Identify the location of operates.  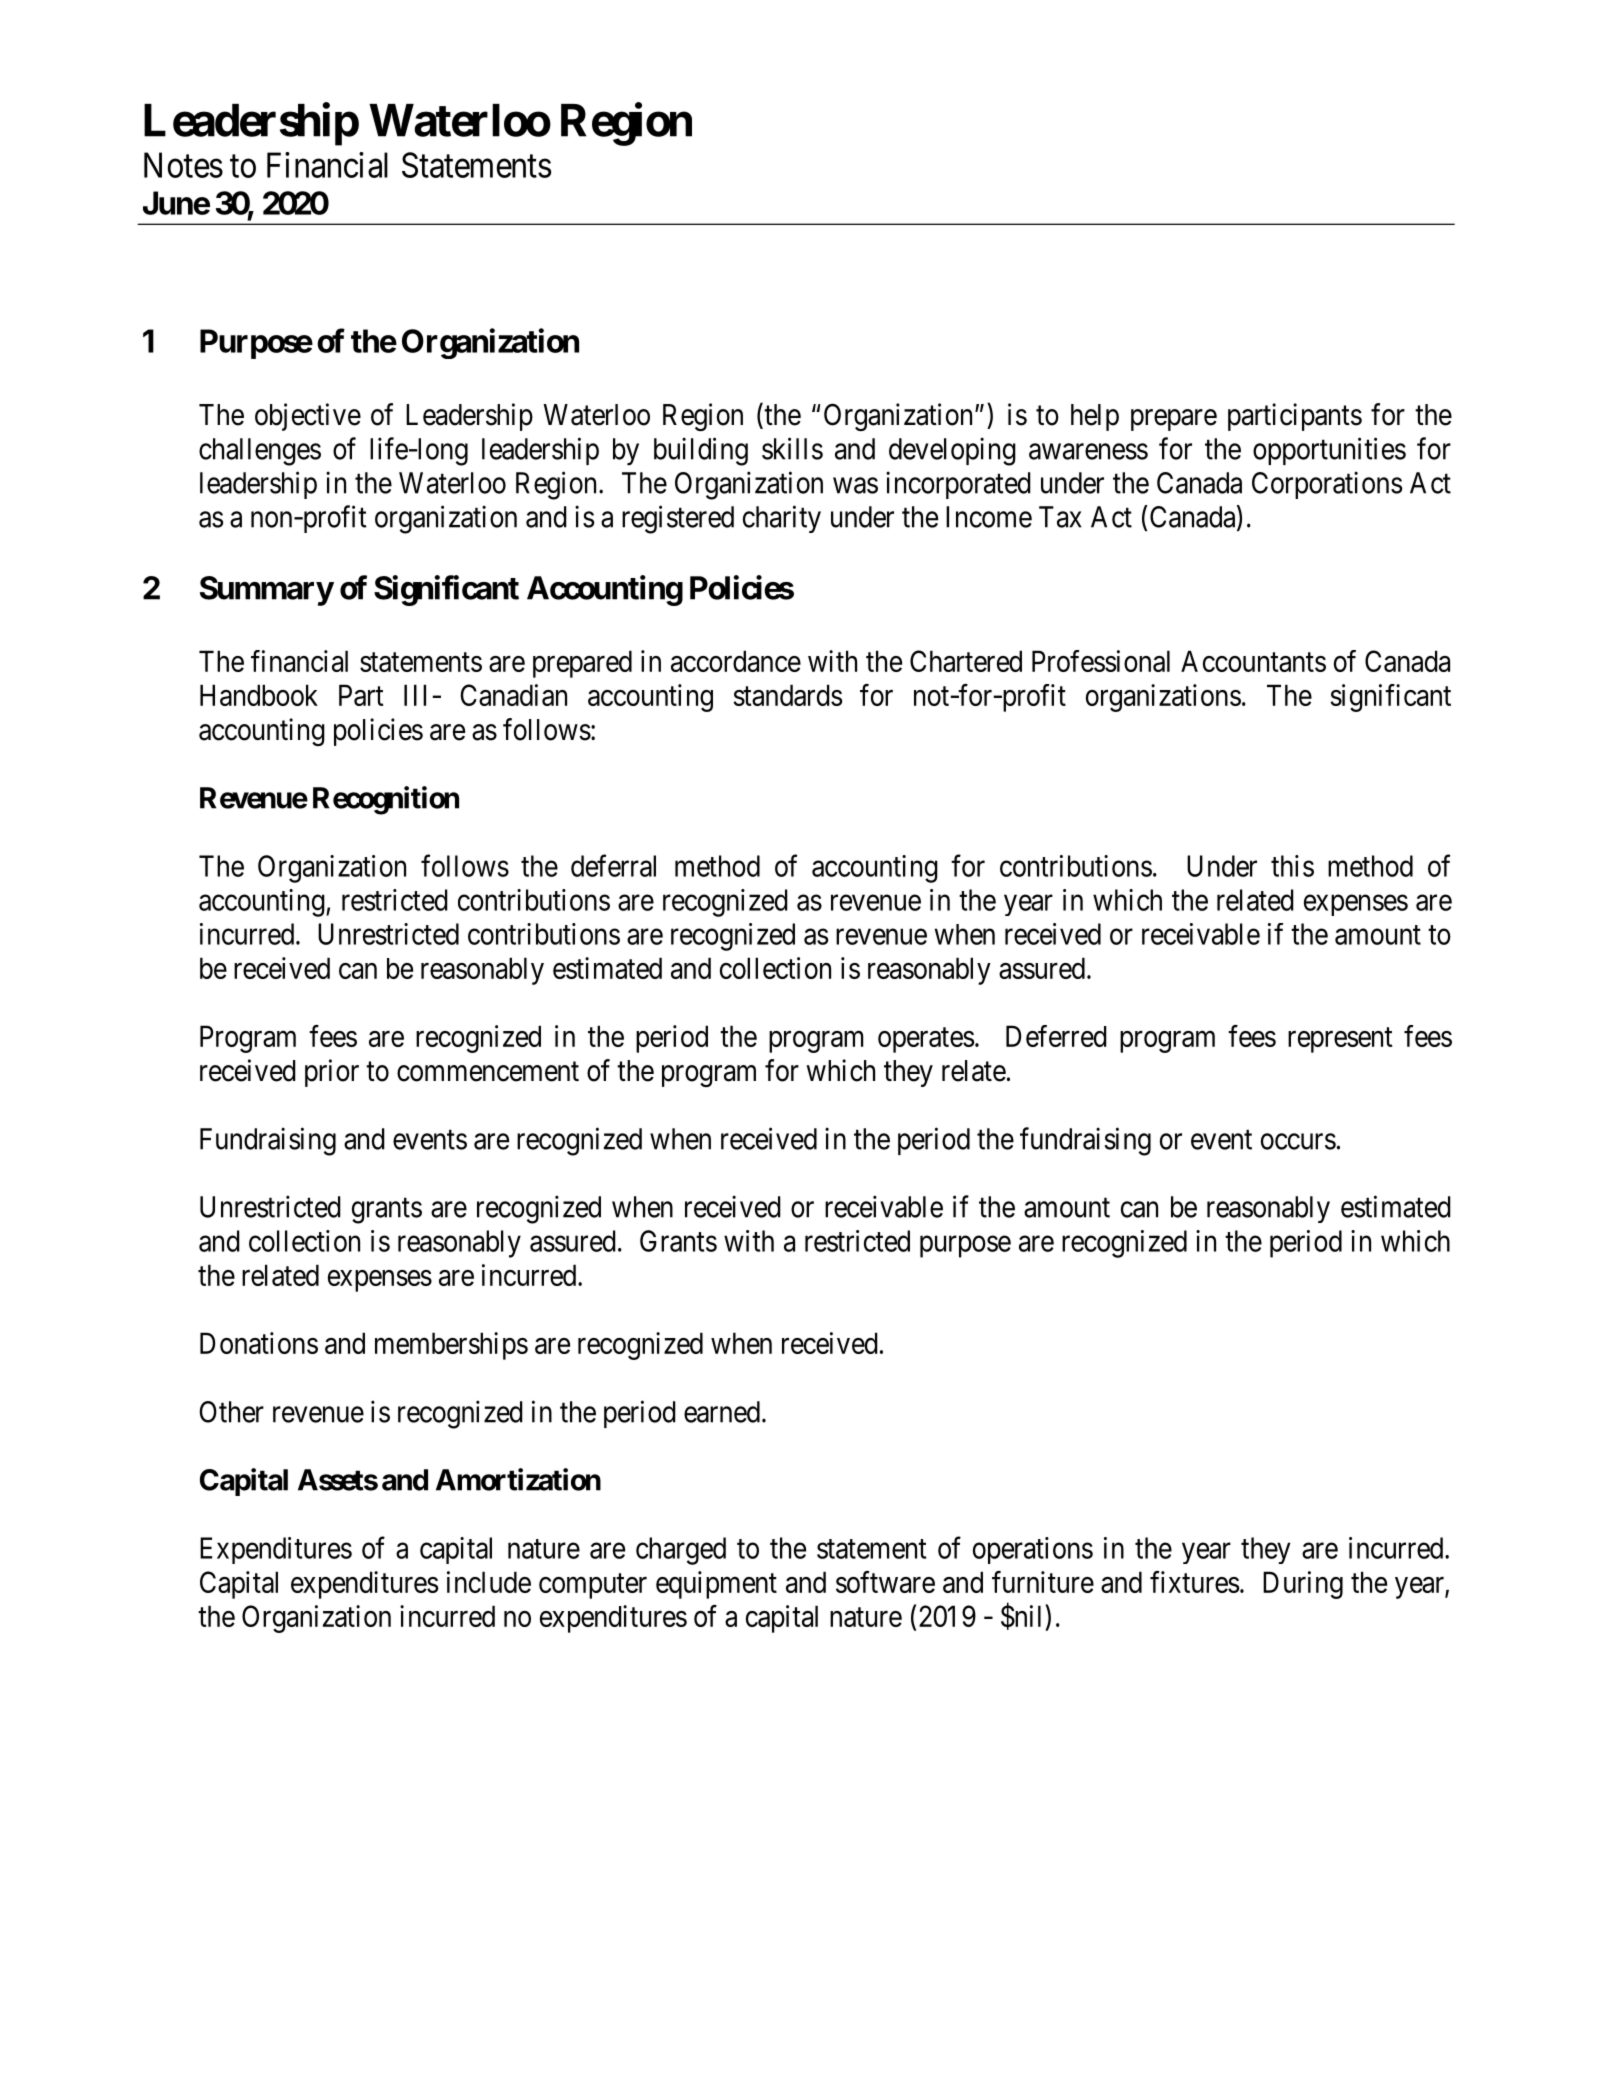
(926, 1040).
